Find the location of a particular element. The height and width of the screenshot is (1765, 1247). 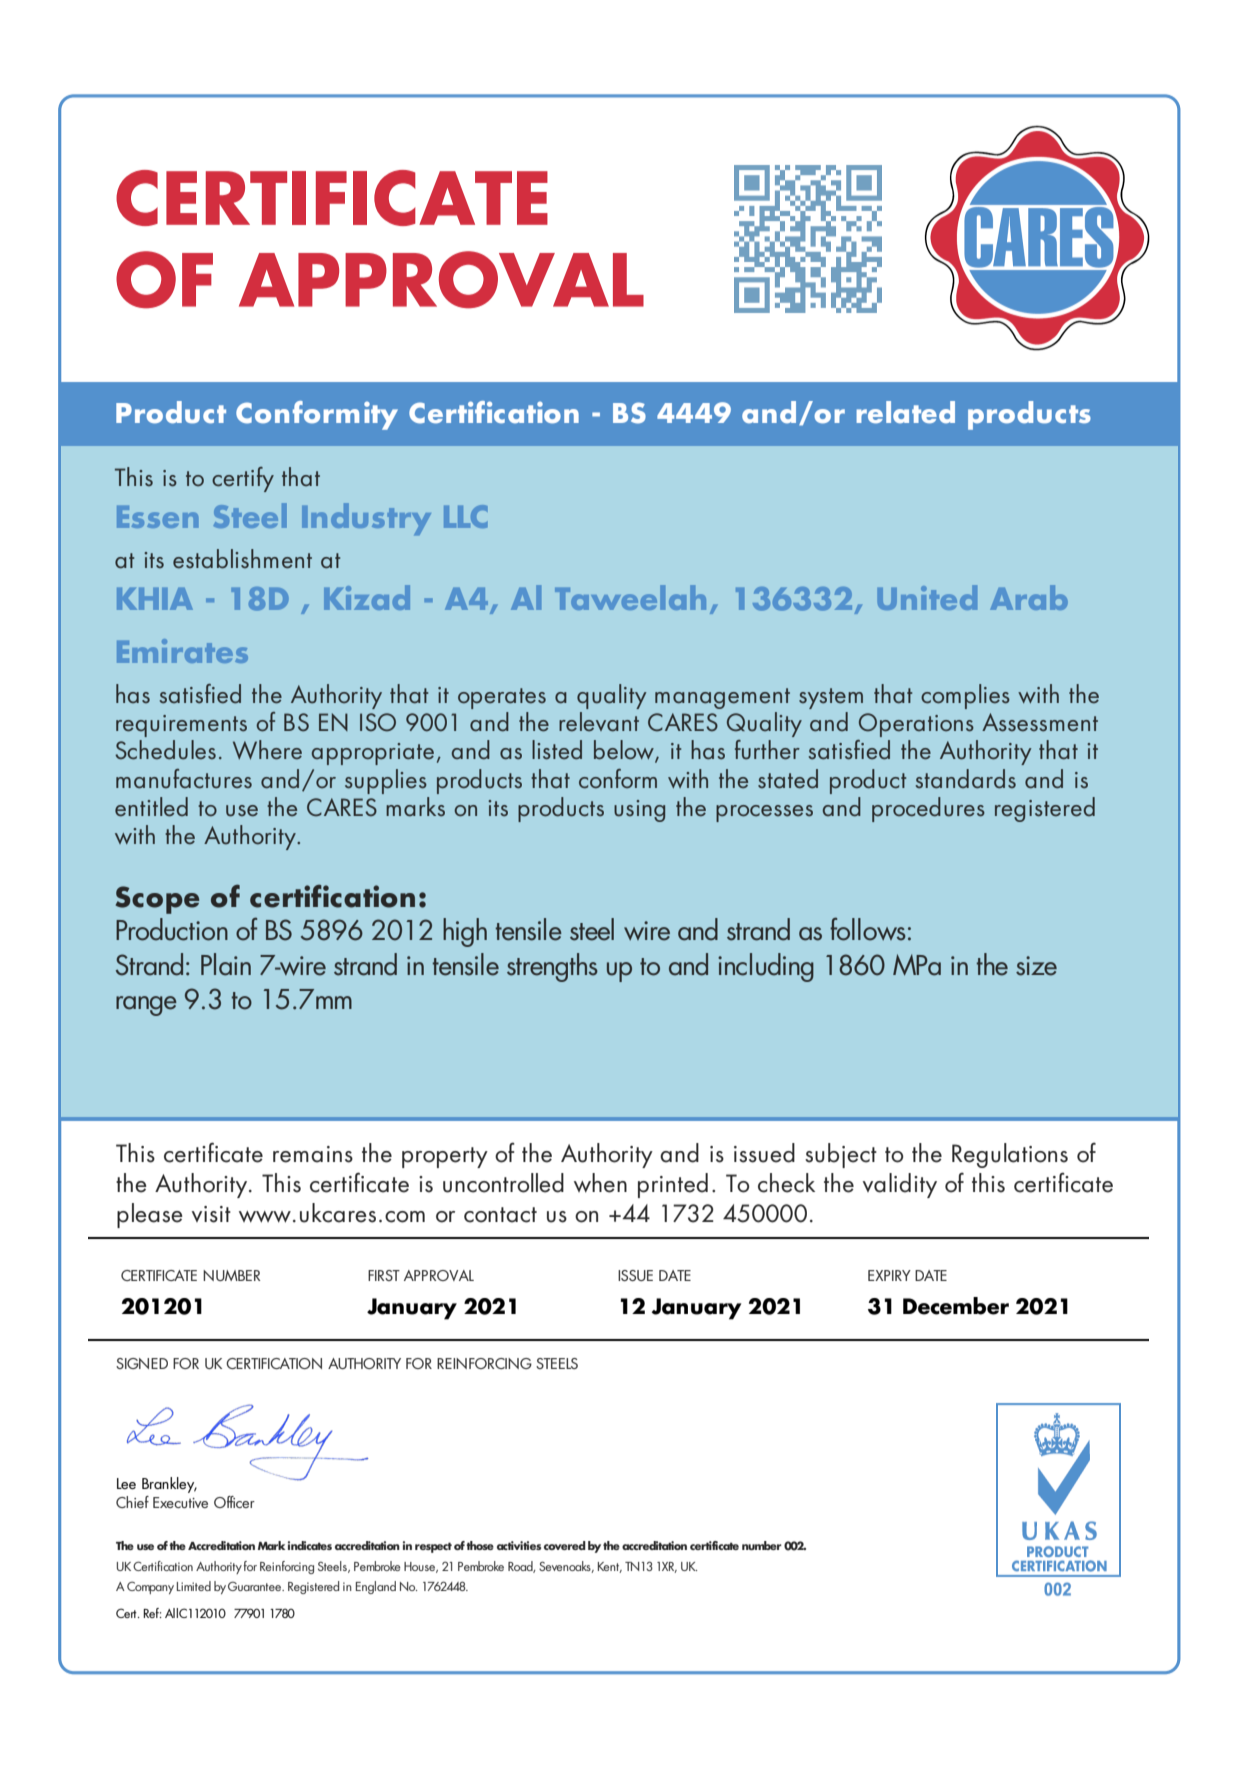

validity is located at coordinates (900, 1185).
